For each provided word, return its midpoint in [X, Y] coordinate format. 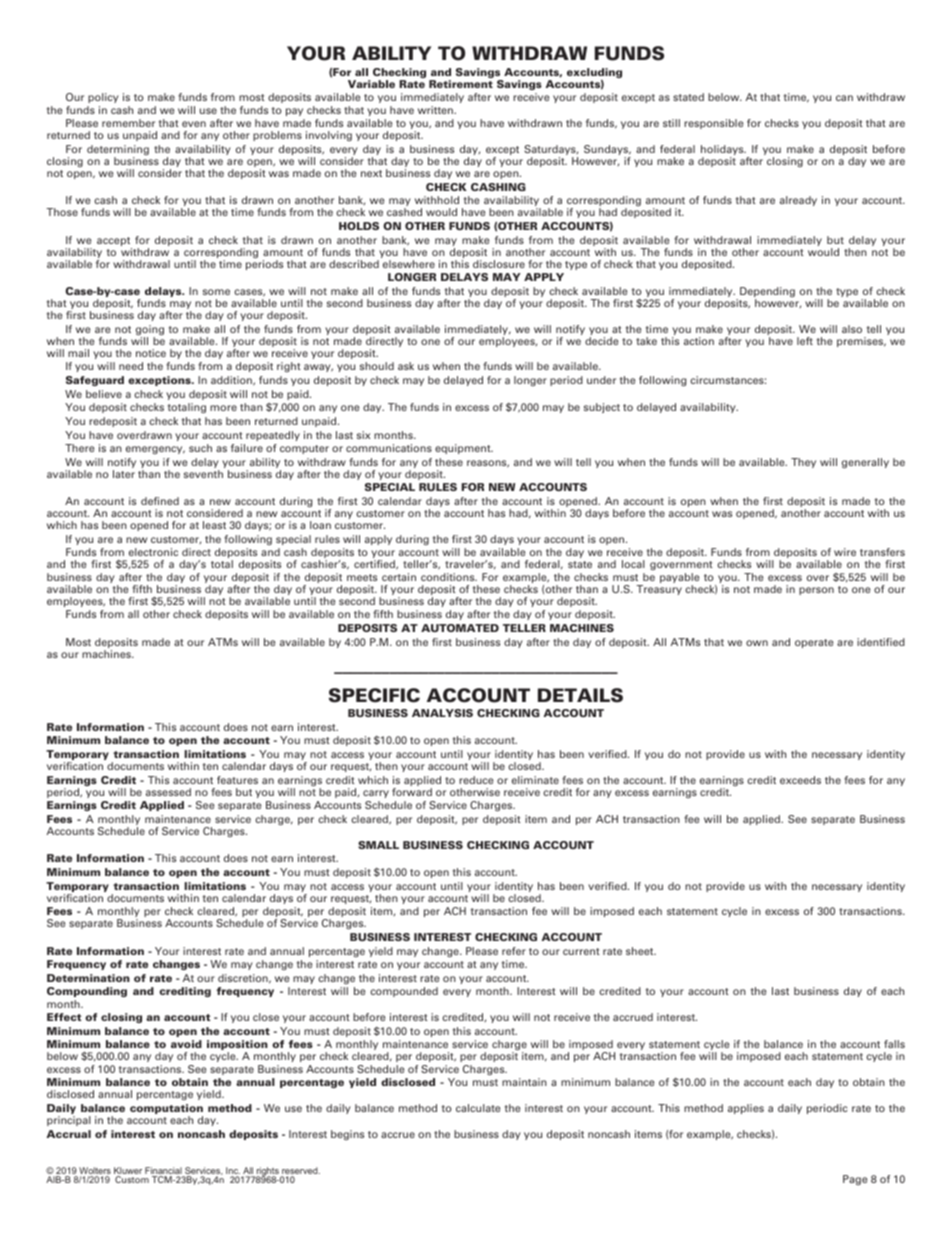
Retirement [461, 84]
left [805, 341]
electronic [153, 552]
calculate [478, 1108]
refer [514, 951]
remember [128, 123]
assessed [168, 792]
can [844, 98]
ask [406, 366]
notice [151, 353]
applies [746, 1109]
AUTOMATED [460, 628]
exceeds [800, 780]
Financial [164, 1172]
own [757, 643]
